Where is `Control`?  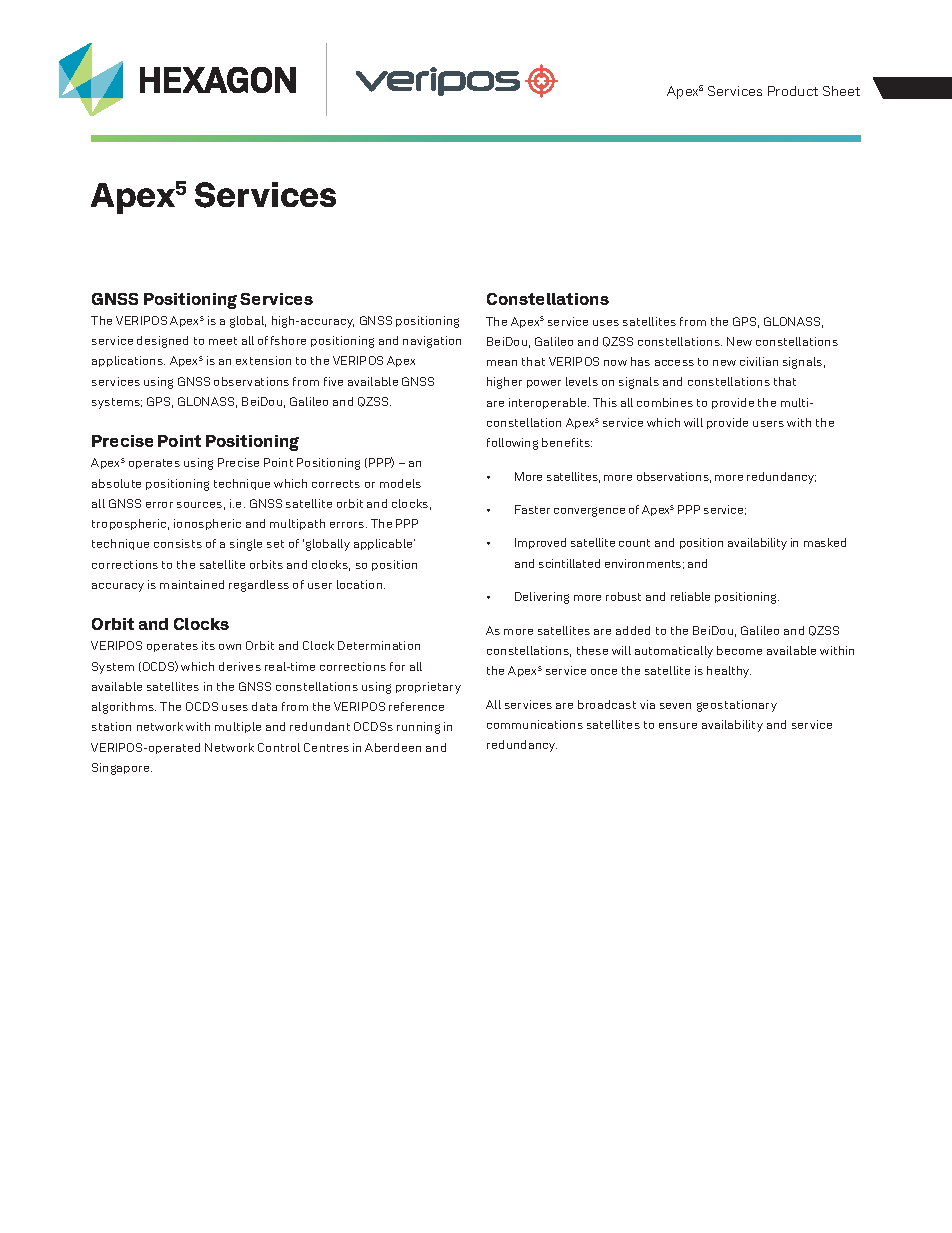
Control is located at coordinates (279, 747).
